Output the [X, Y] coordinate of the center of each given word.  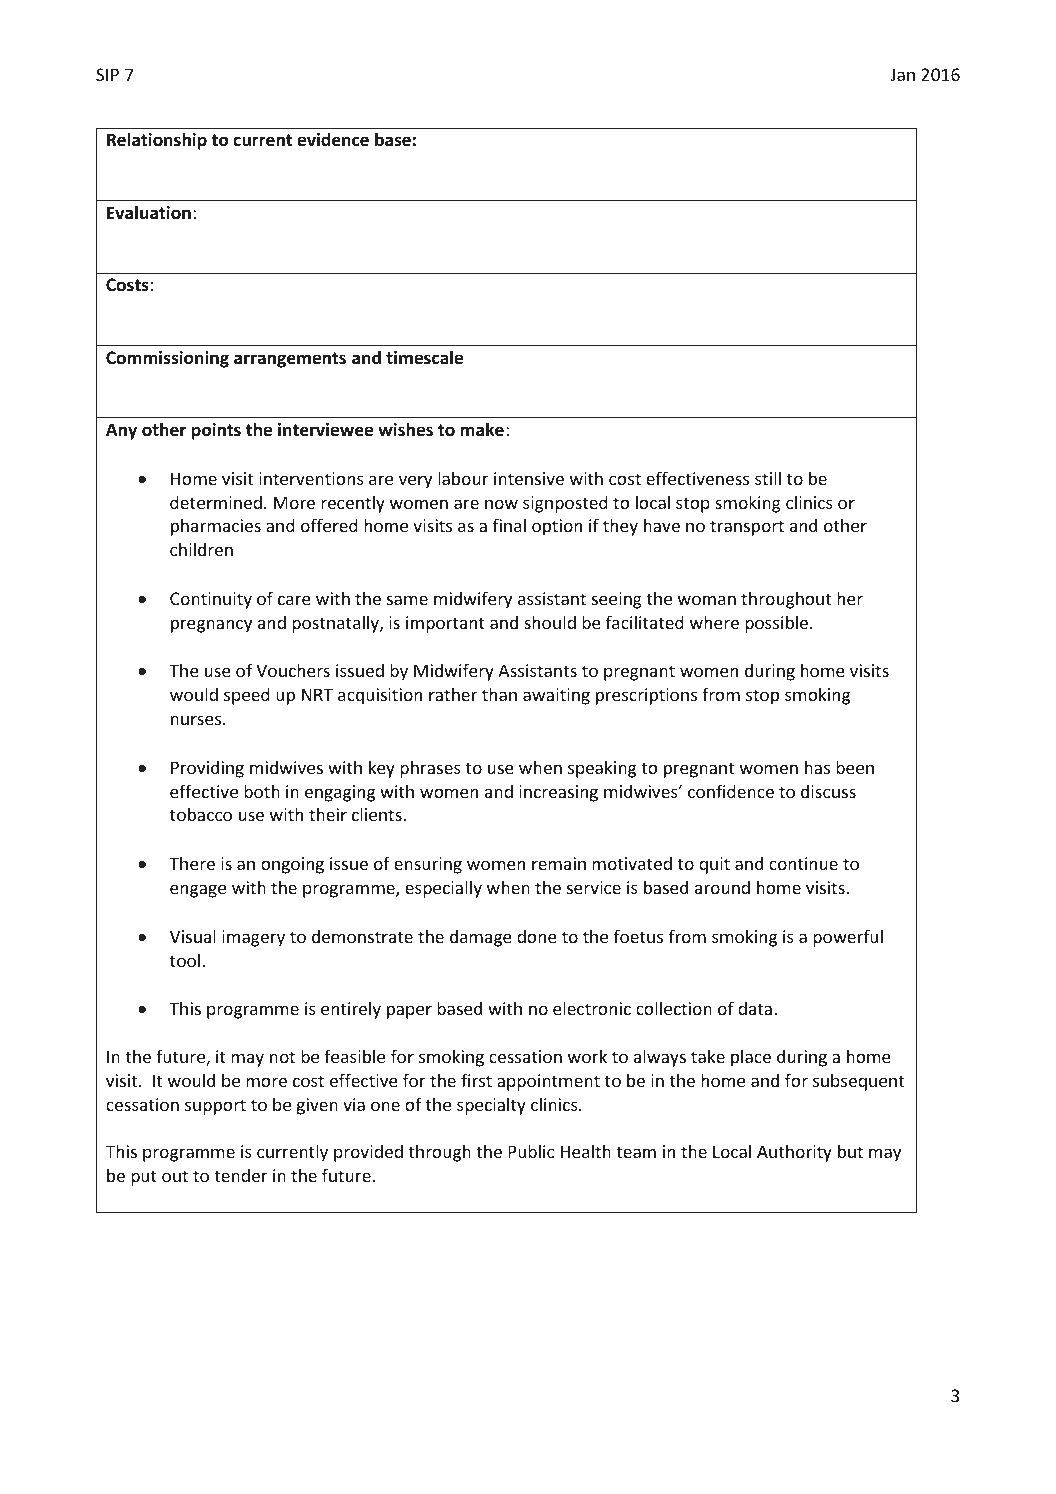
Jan [902, 74]
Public [531, 1151]
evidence [333, 139]
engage [198, 891]
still [768, 478]
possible [778, 624]
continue [803, 863]
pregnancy [211, 626]
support [215, 1107]
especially [443, 889]
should [550, 622]
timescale [424, 357]
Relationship [157, 141]
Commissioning [167, 359]
